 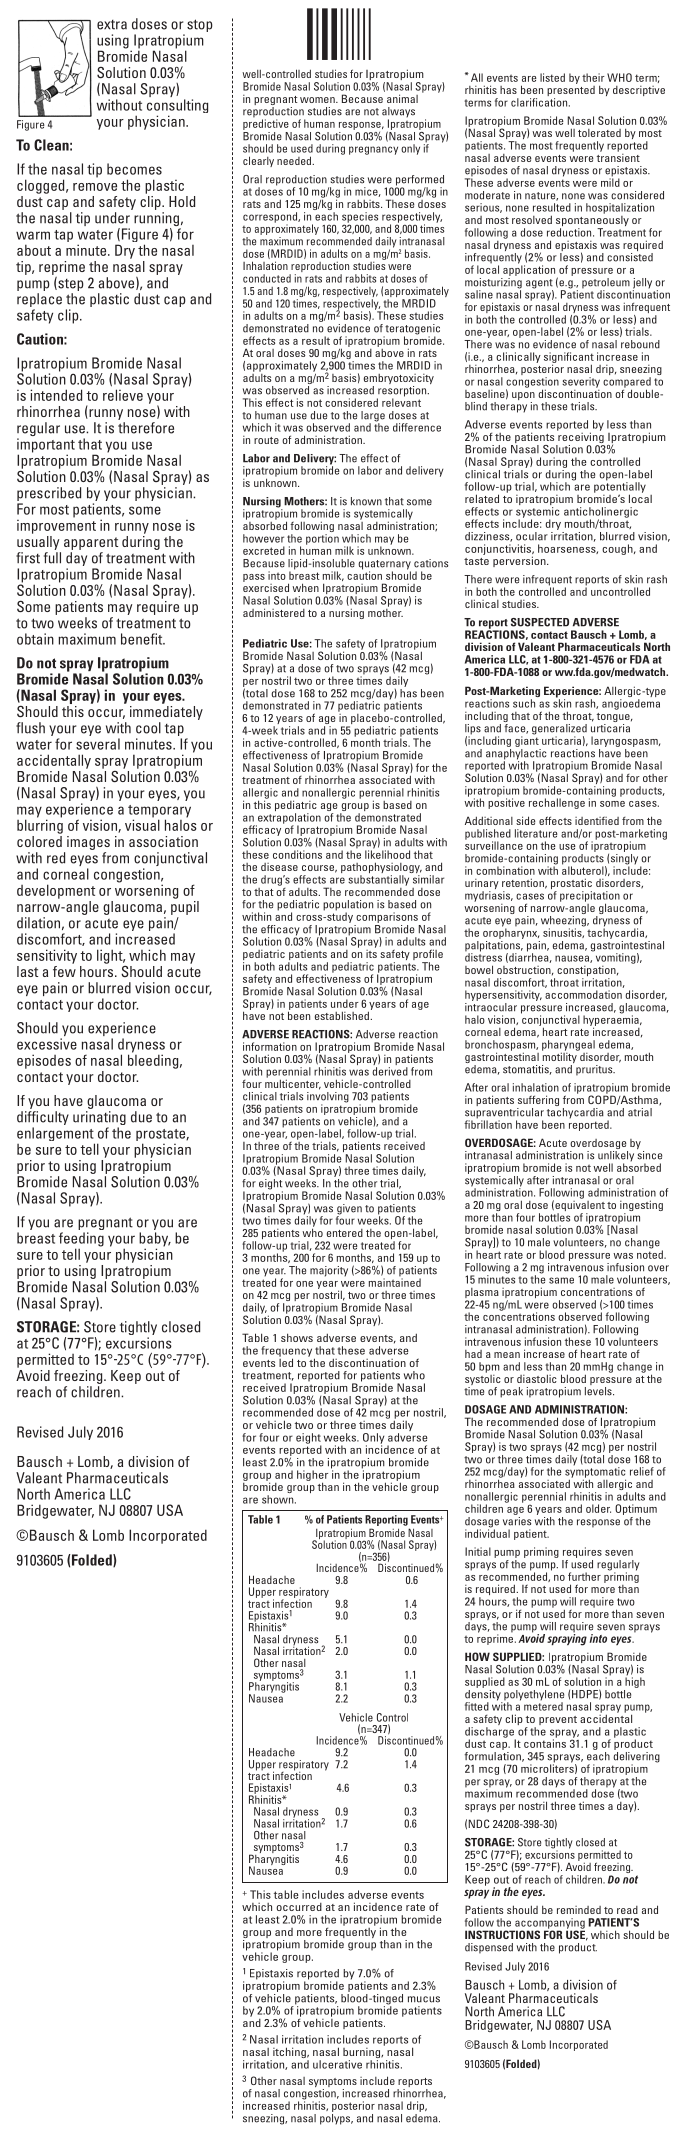 I want to click on presented, so click(x=571, y=91).
